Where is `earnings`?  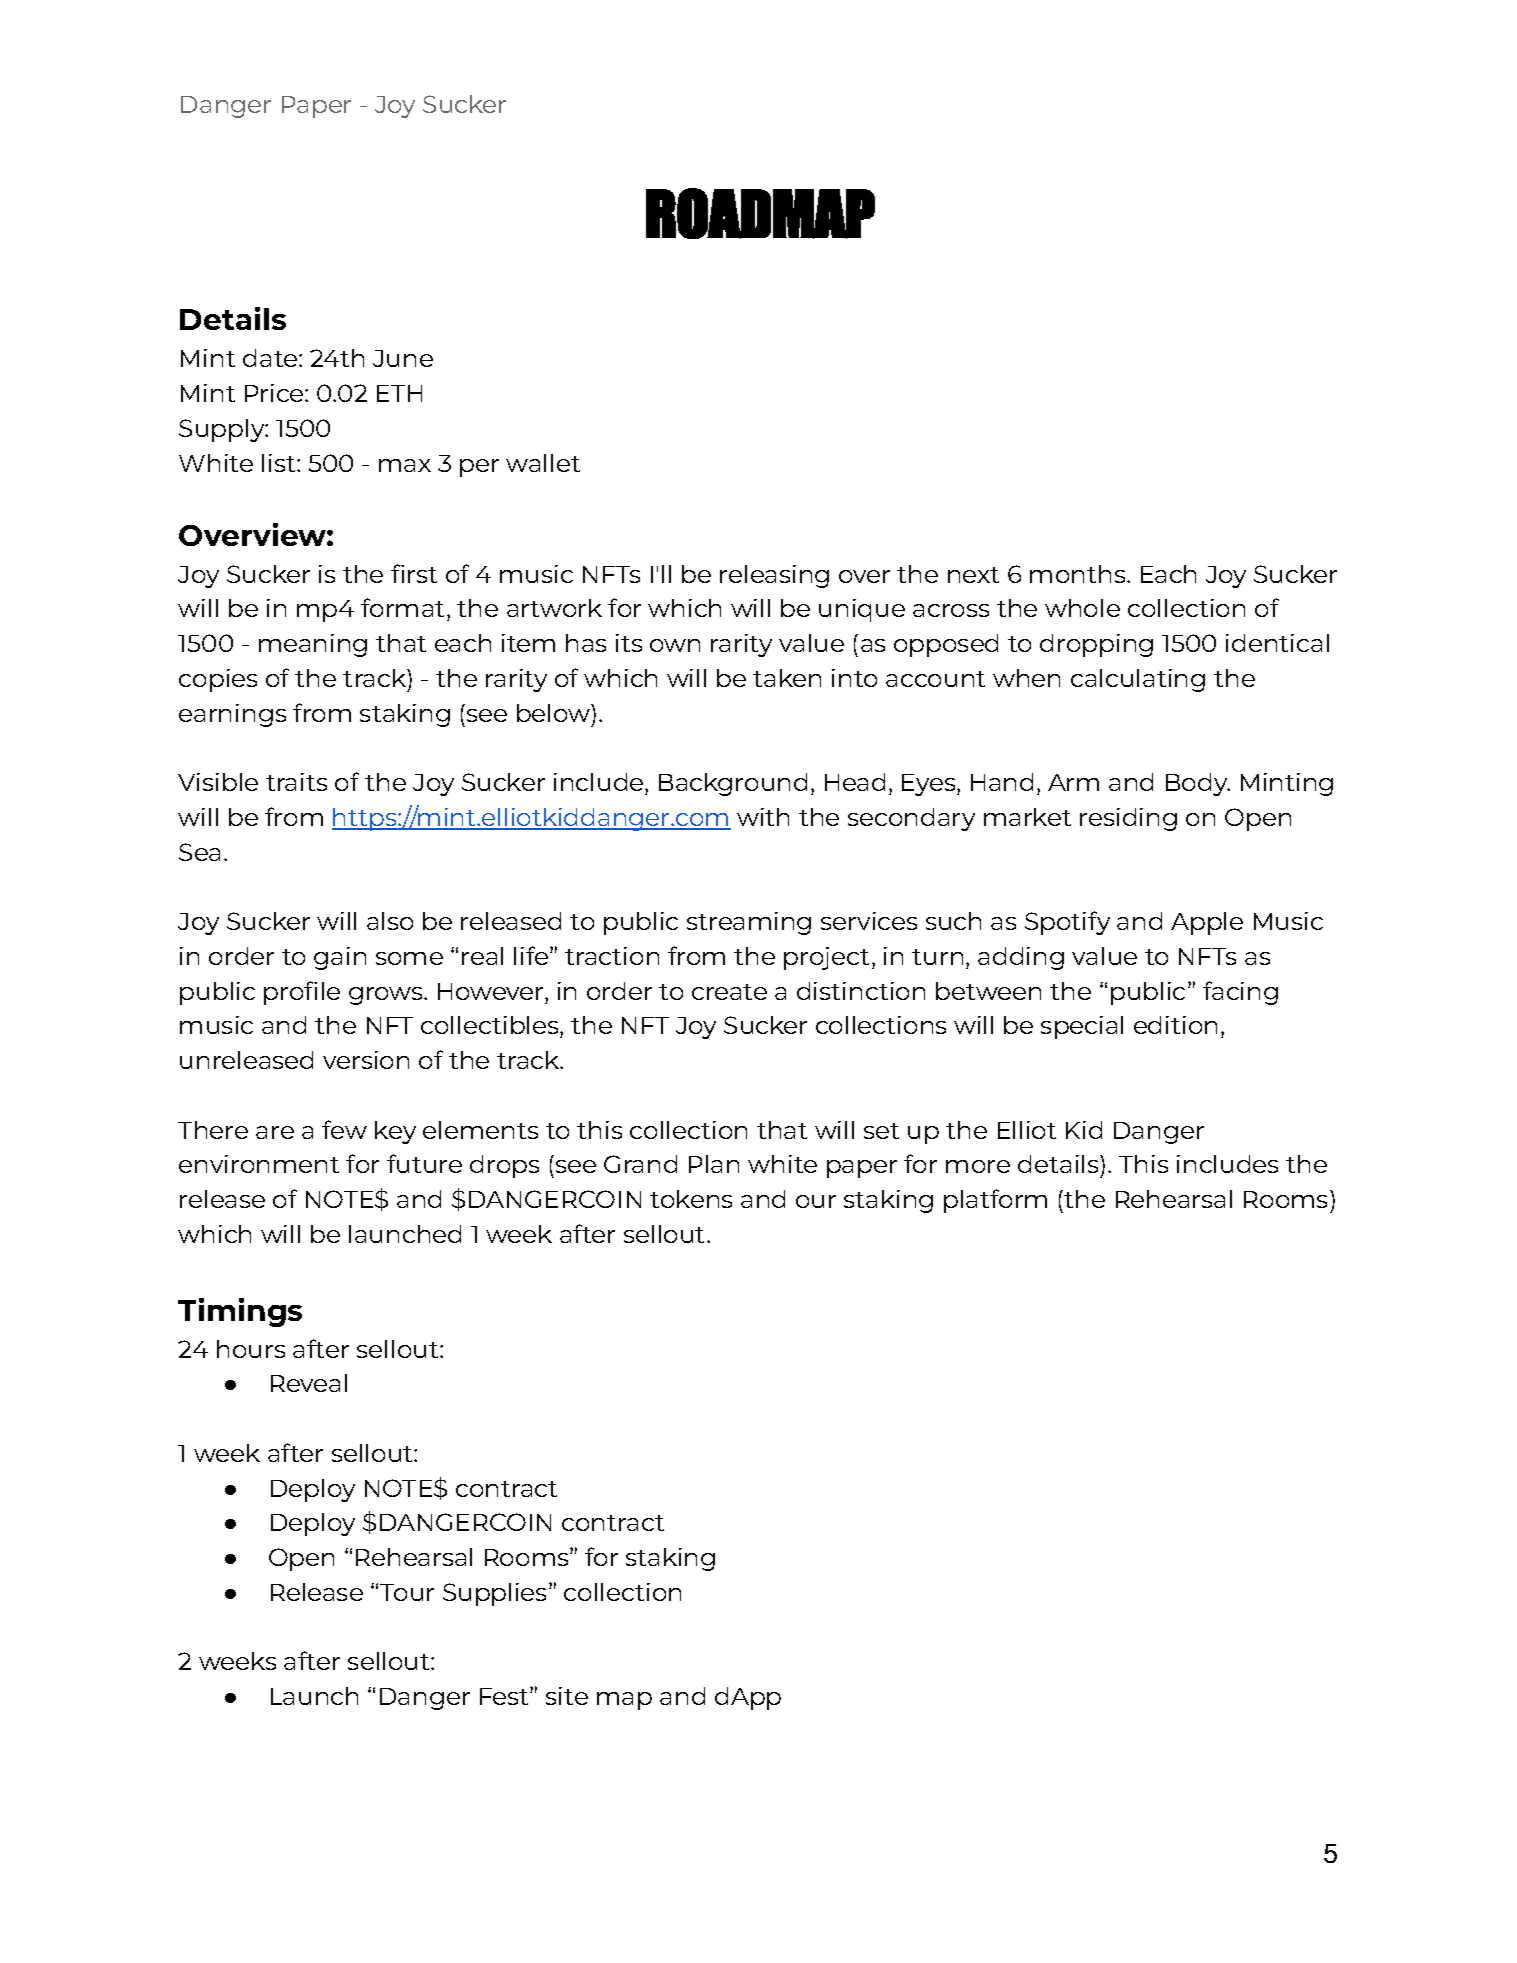 earnings is located at coordinates (232, 715).
